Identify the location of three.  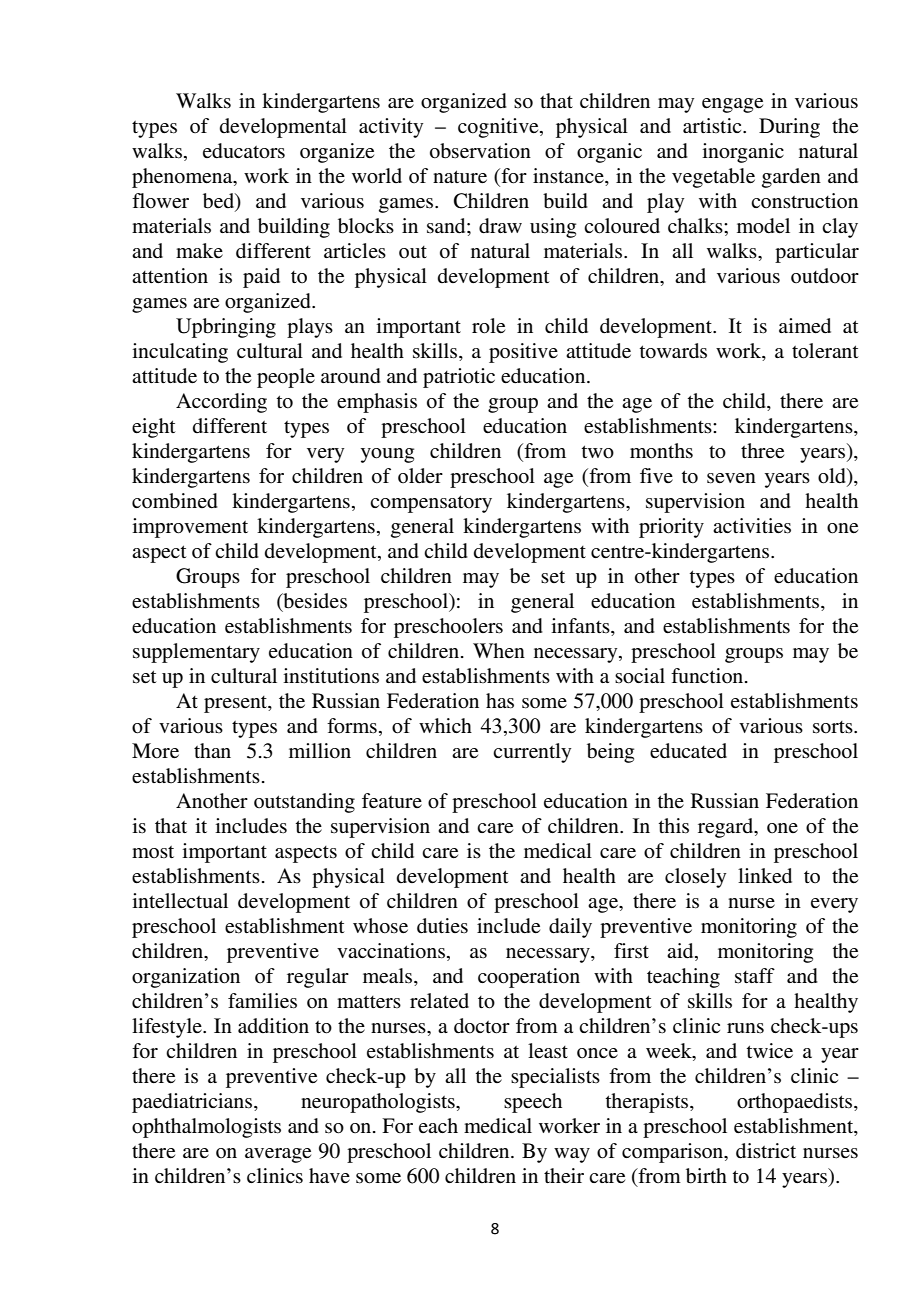
(762, 451).
